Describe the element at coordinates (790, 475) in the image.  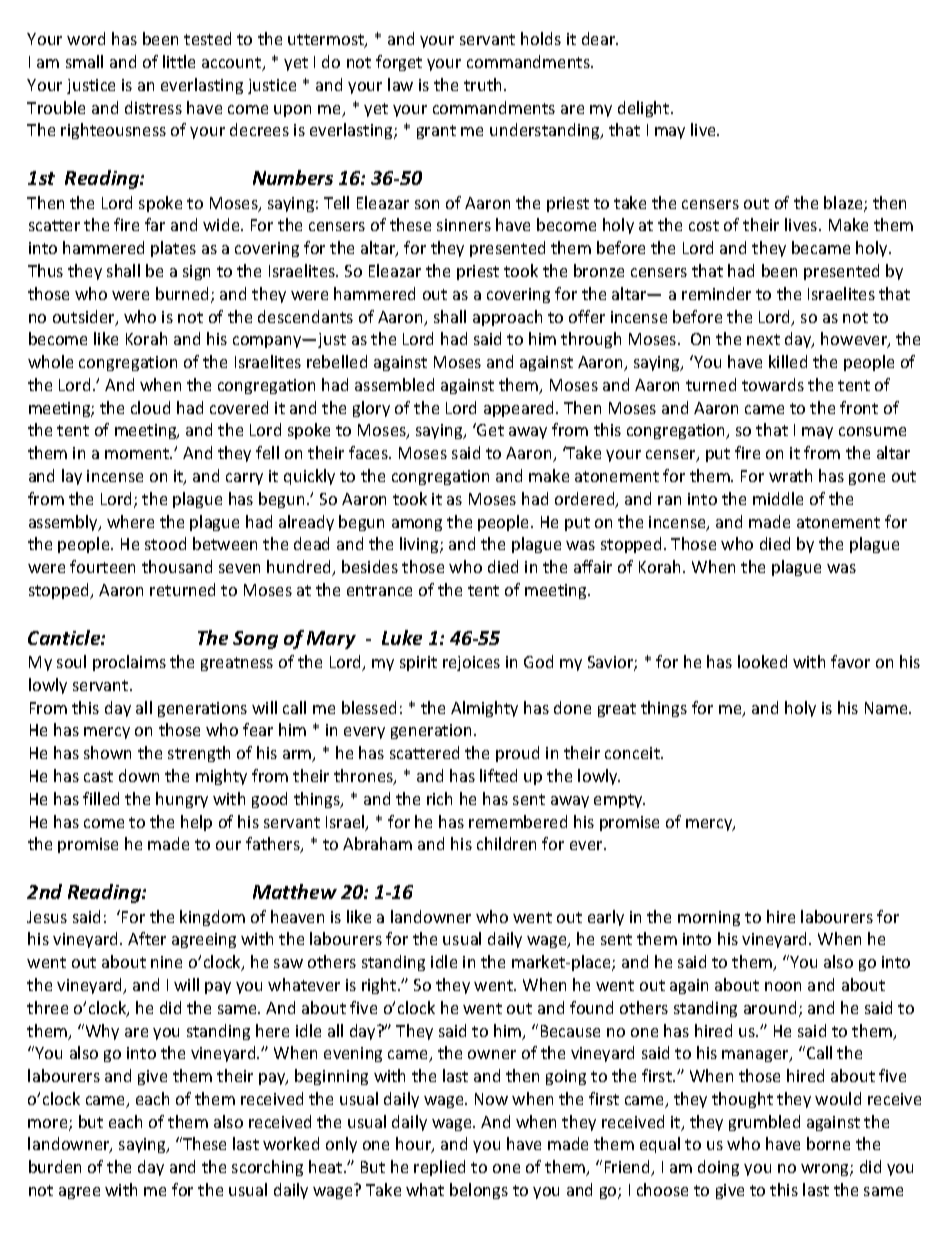
I see `wrath` at that location.
